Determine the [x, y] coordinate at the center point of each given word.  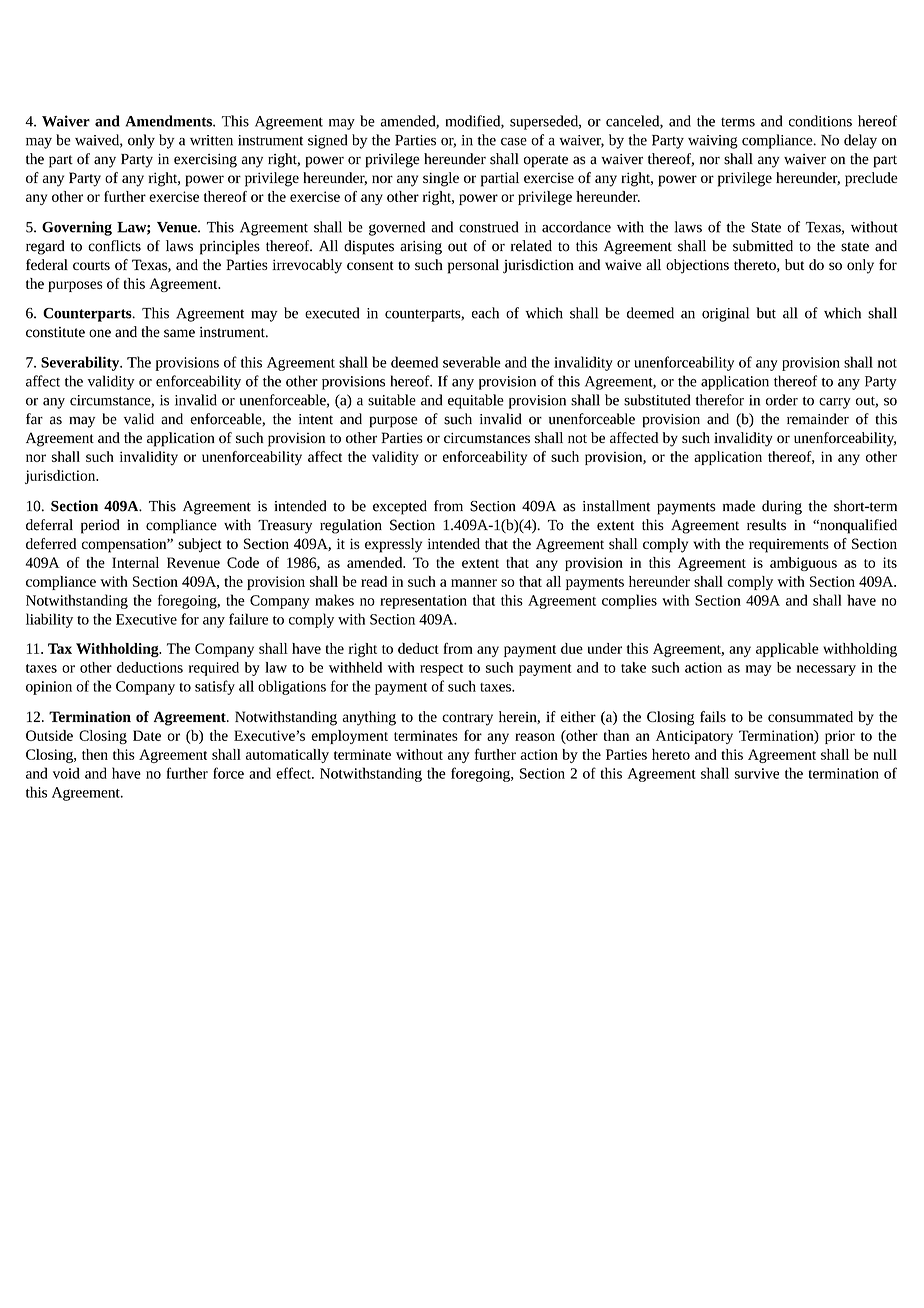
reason [535, 737]
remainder [818, 419]
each [485, 313]
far [34, 419]
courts [91, 265]
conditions [820, 121]
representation [423, 602]
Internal [135, 562]
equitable [476, 401]
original [725, 314]
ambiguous [803, 564]
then [95, 754]
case [514, 142]
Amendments [169, 121]
